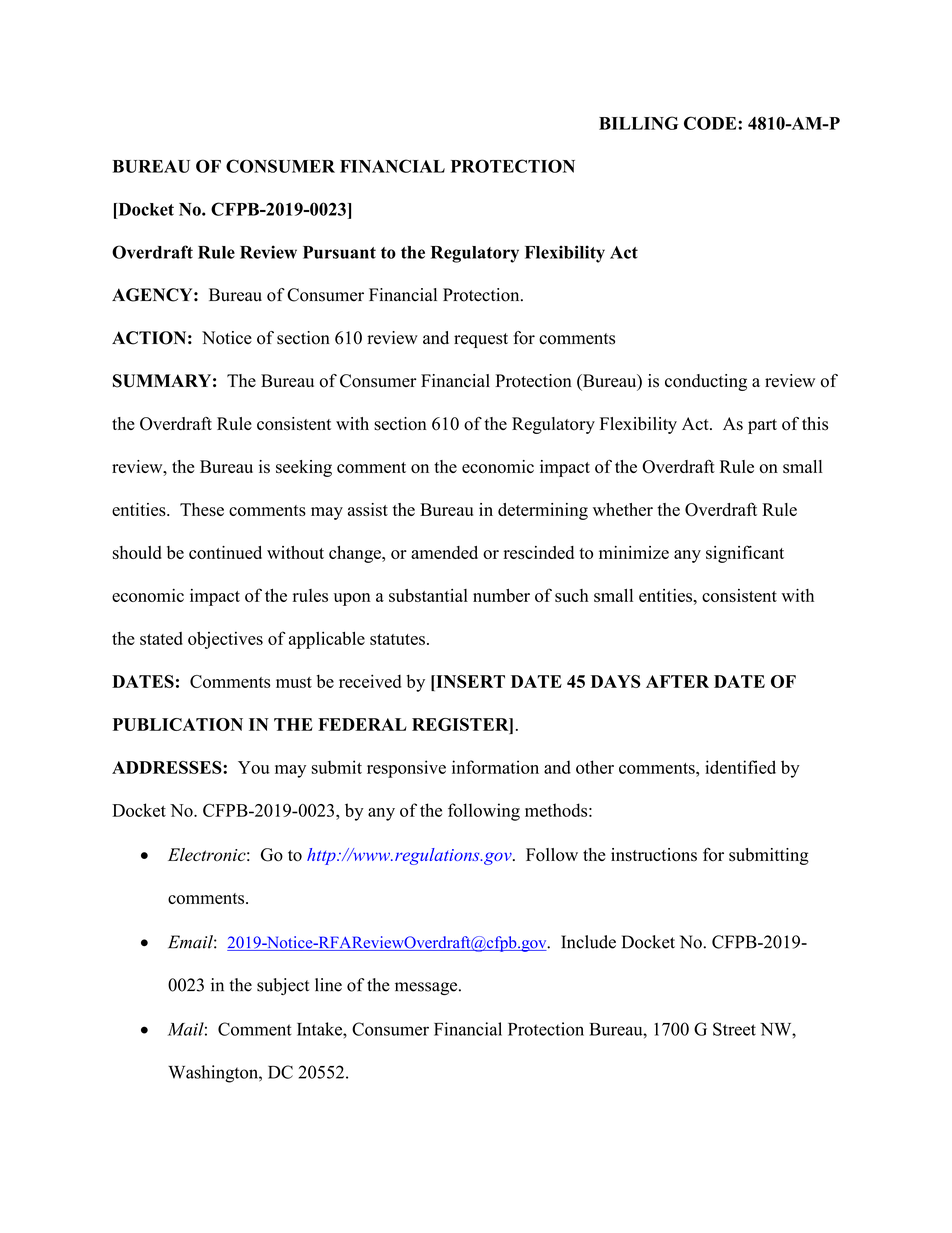 This image has height=1233, width=952. I want to click on determining, so click(543, 511).
